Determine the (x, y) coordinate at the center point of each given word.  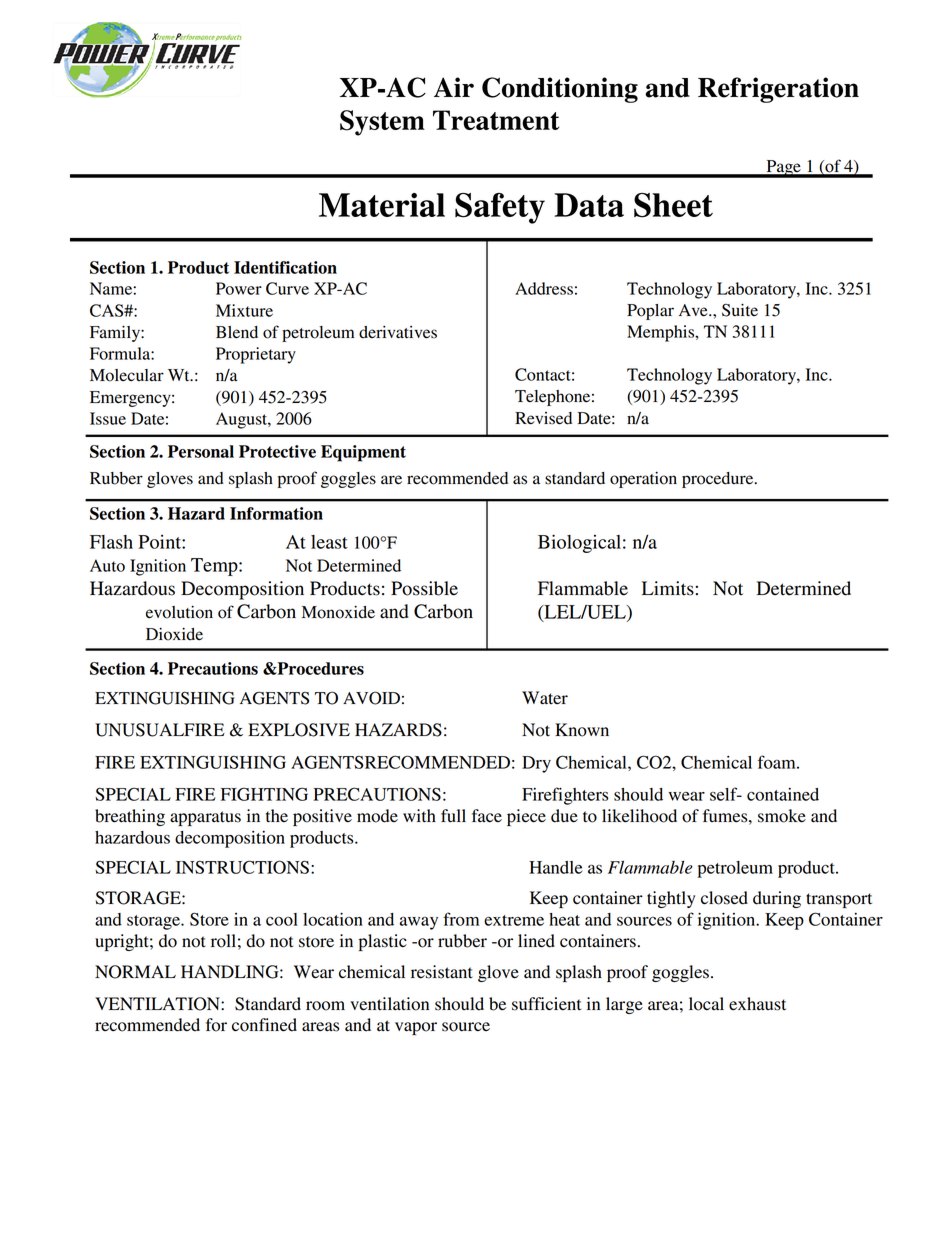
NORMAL (135, 972)
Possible (424, 588)
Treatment (496, 120)
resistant (442, 972)
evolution (179, 612)
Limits (668, 588)
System (382, 123)
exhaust (757, 1004)
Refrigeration (778, 90)
